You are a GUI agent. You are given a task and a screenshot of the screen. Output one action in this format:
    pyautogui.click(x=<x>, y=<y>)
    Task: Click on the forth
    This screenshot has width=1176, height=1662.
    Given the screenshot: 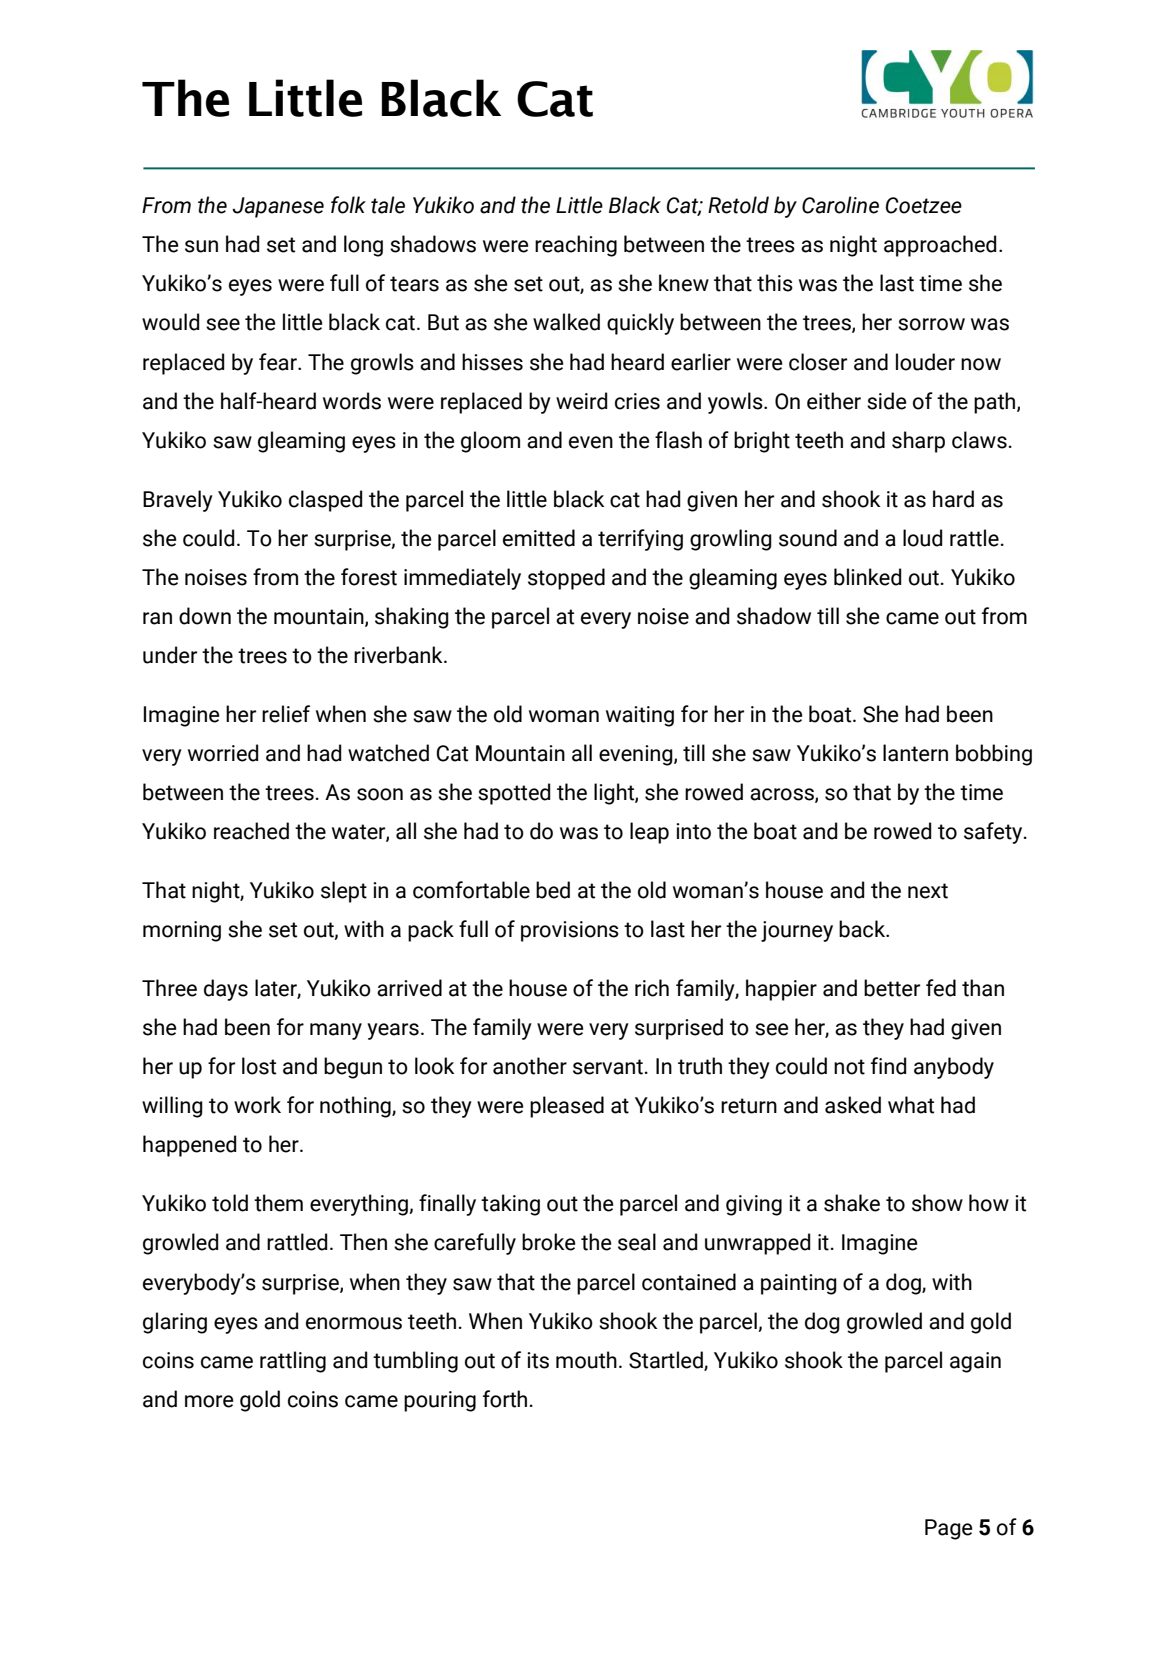 What is the action you would take?
    pyautogui.click(x=505, y=1399)
